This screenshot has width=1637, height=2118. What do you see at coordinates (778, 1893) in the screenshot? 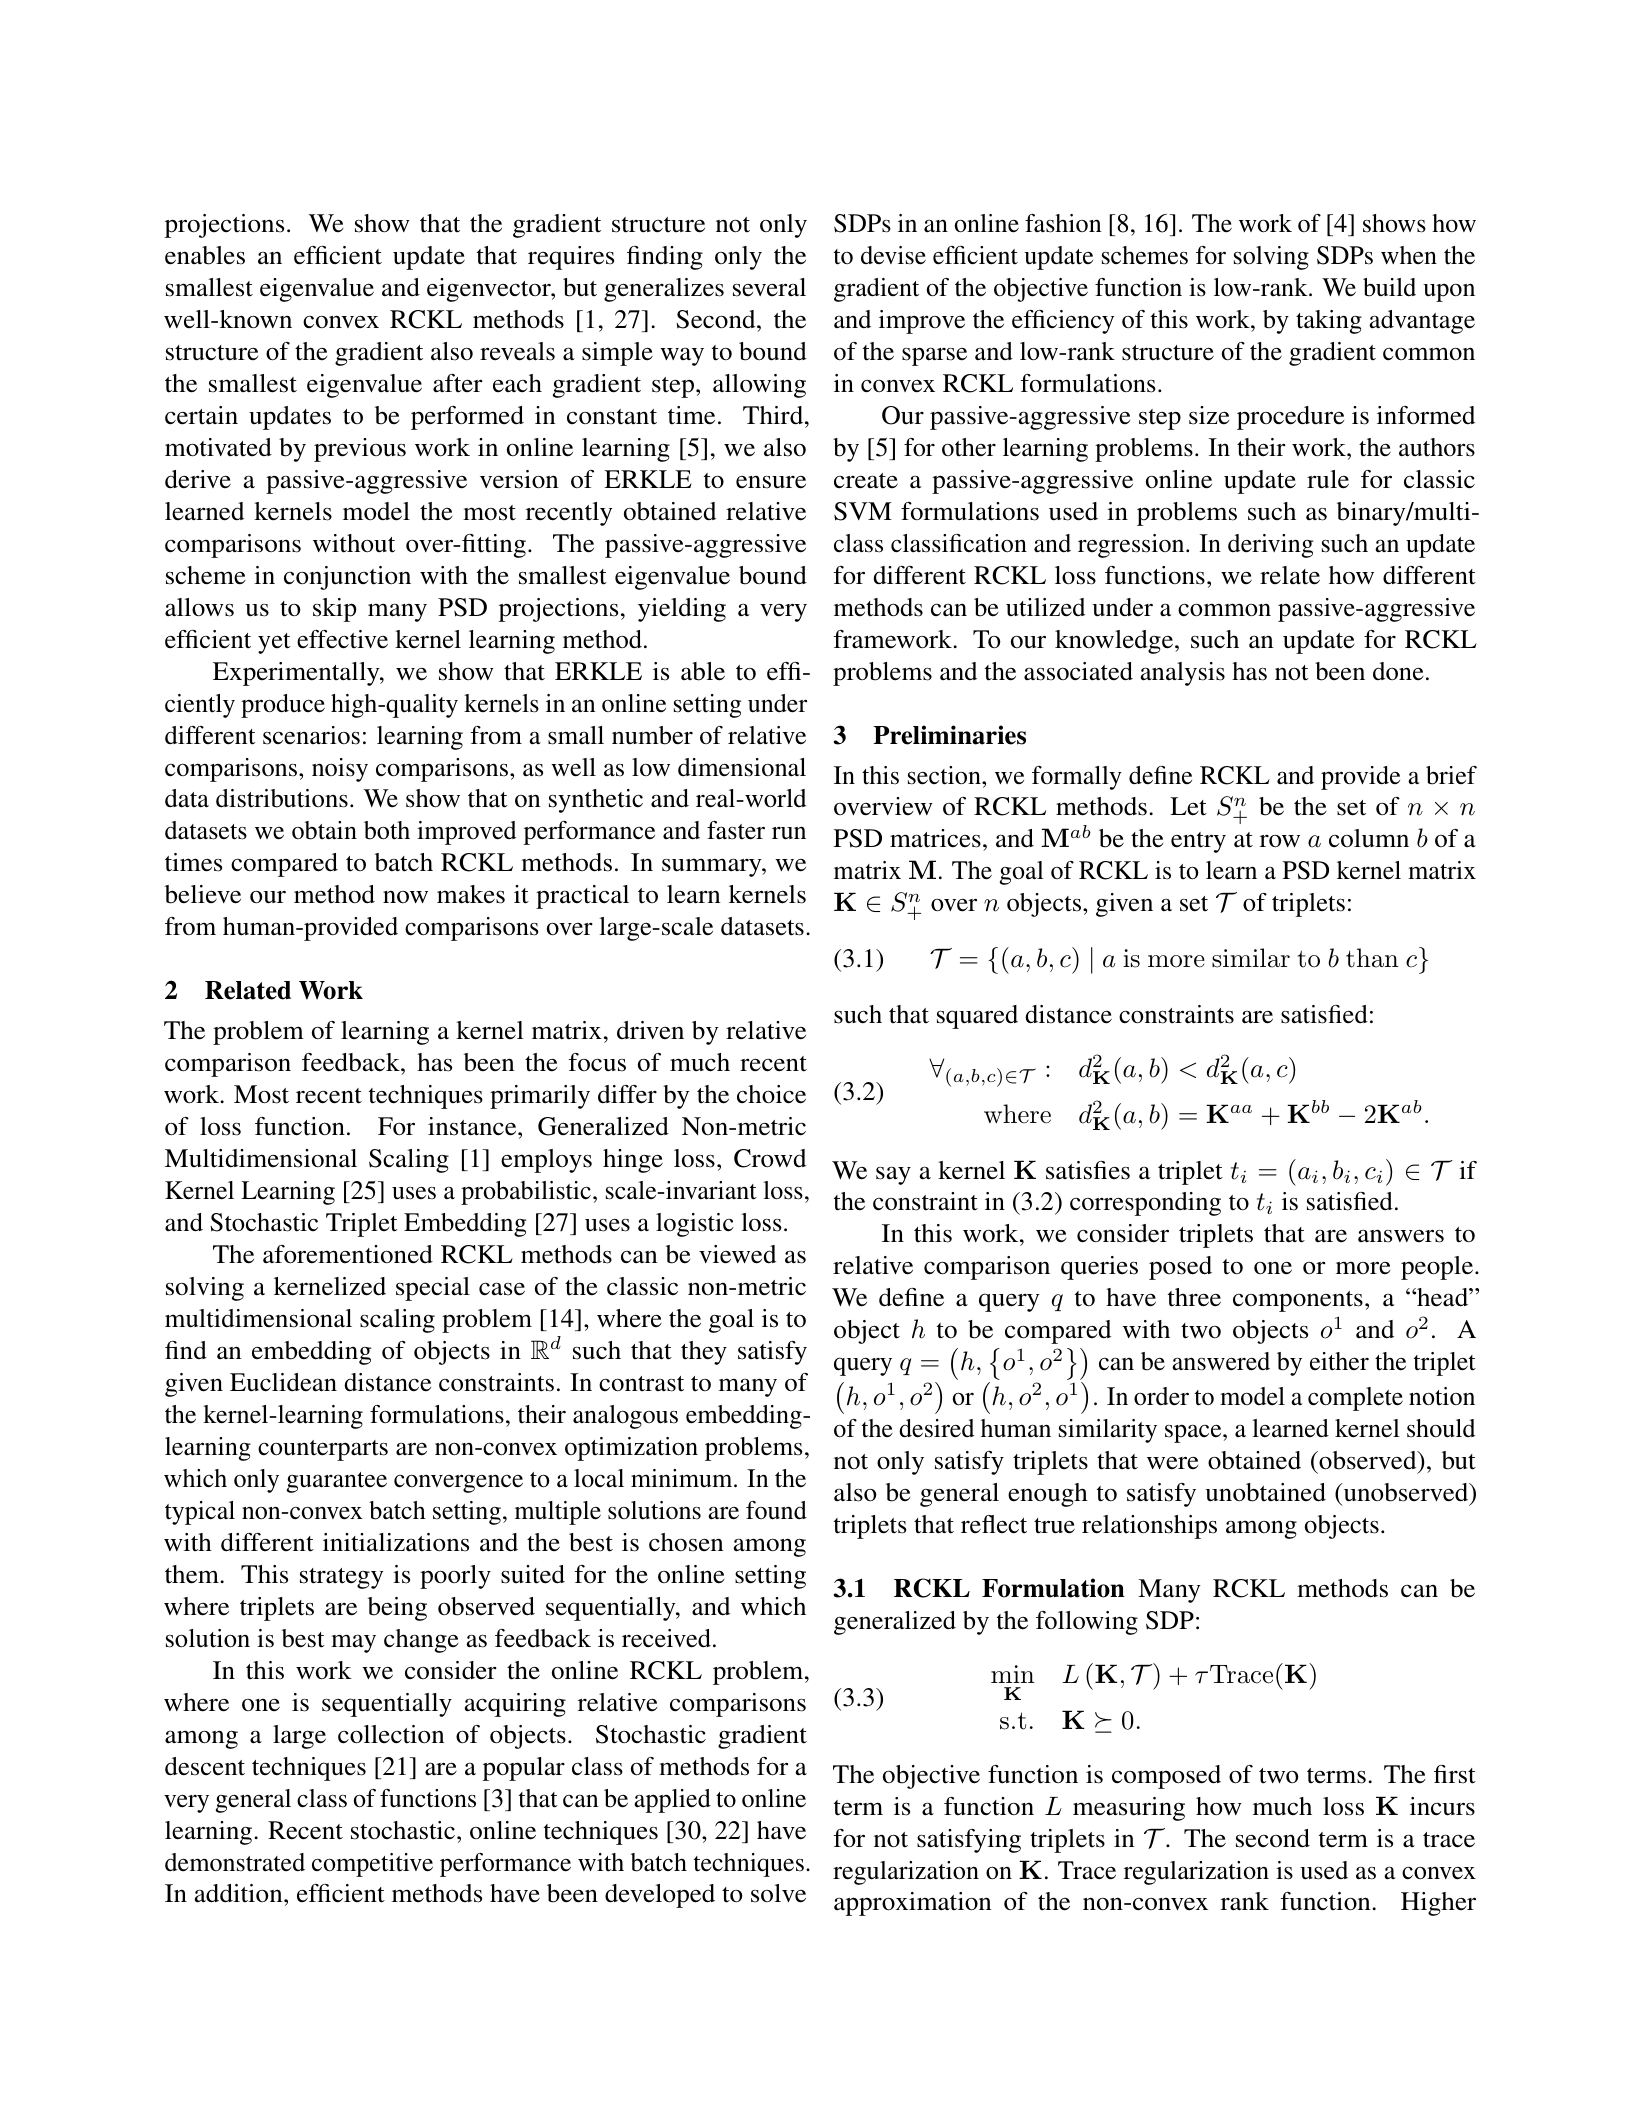
I see `solve` at bounding box center [778, 1893].
